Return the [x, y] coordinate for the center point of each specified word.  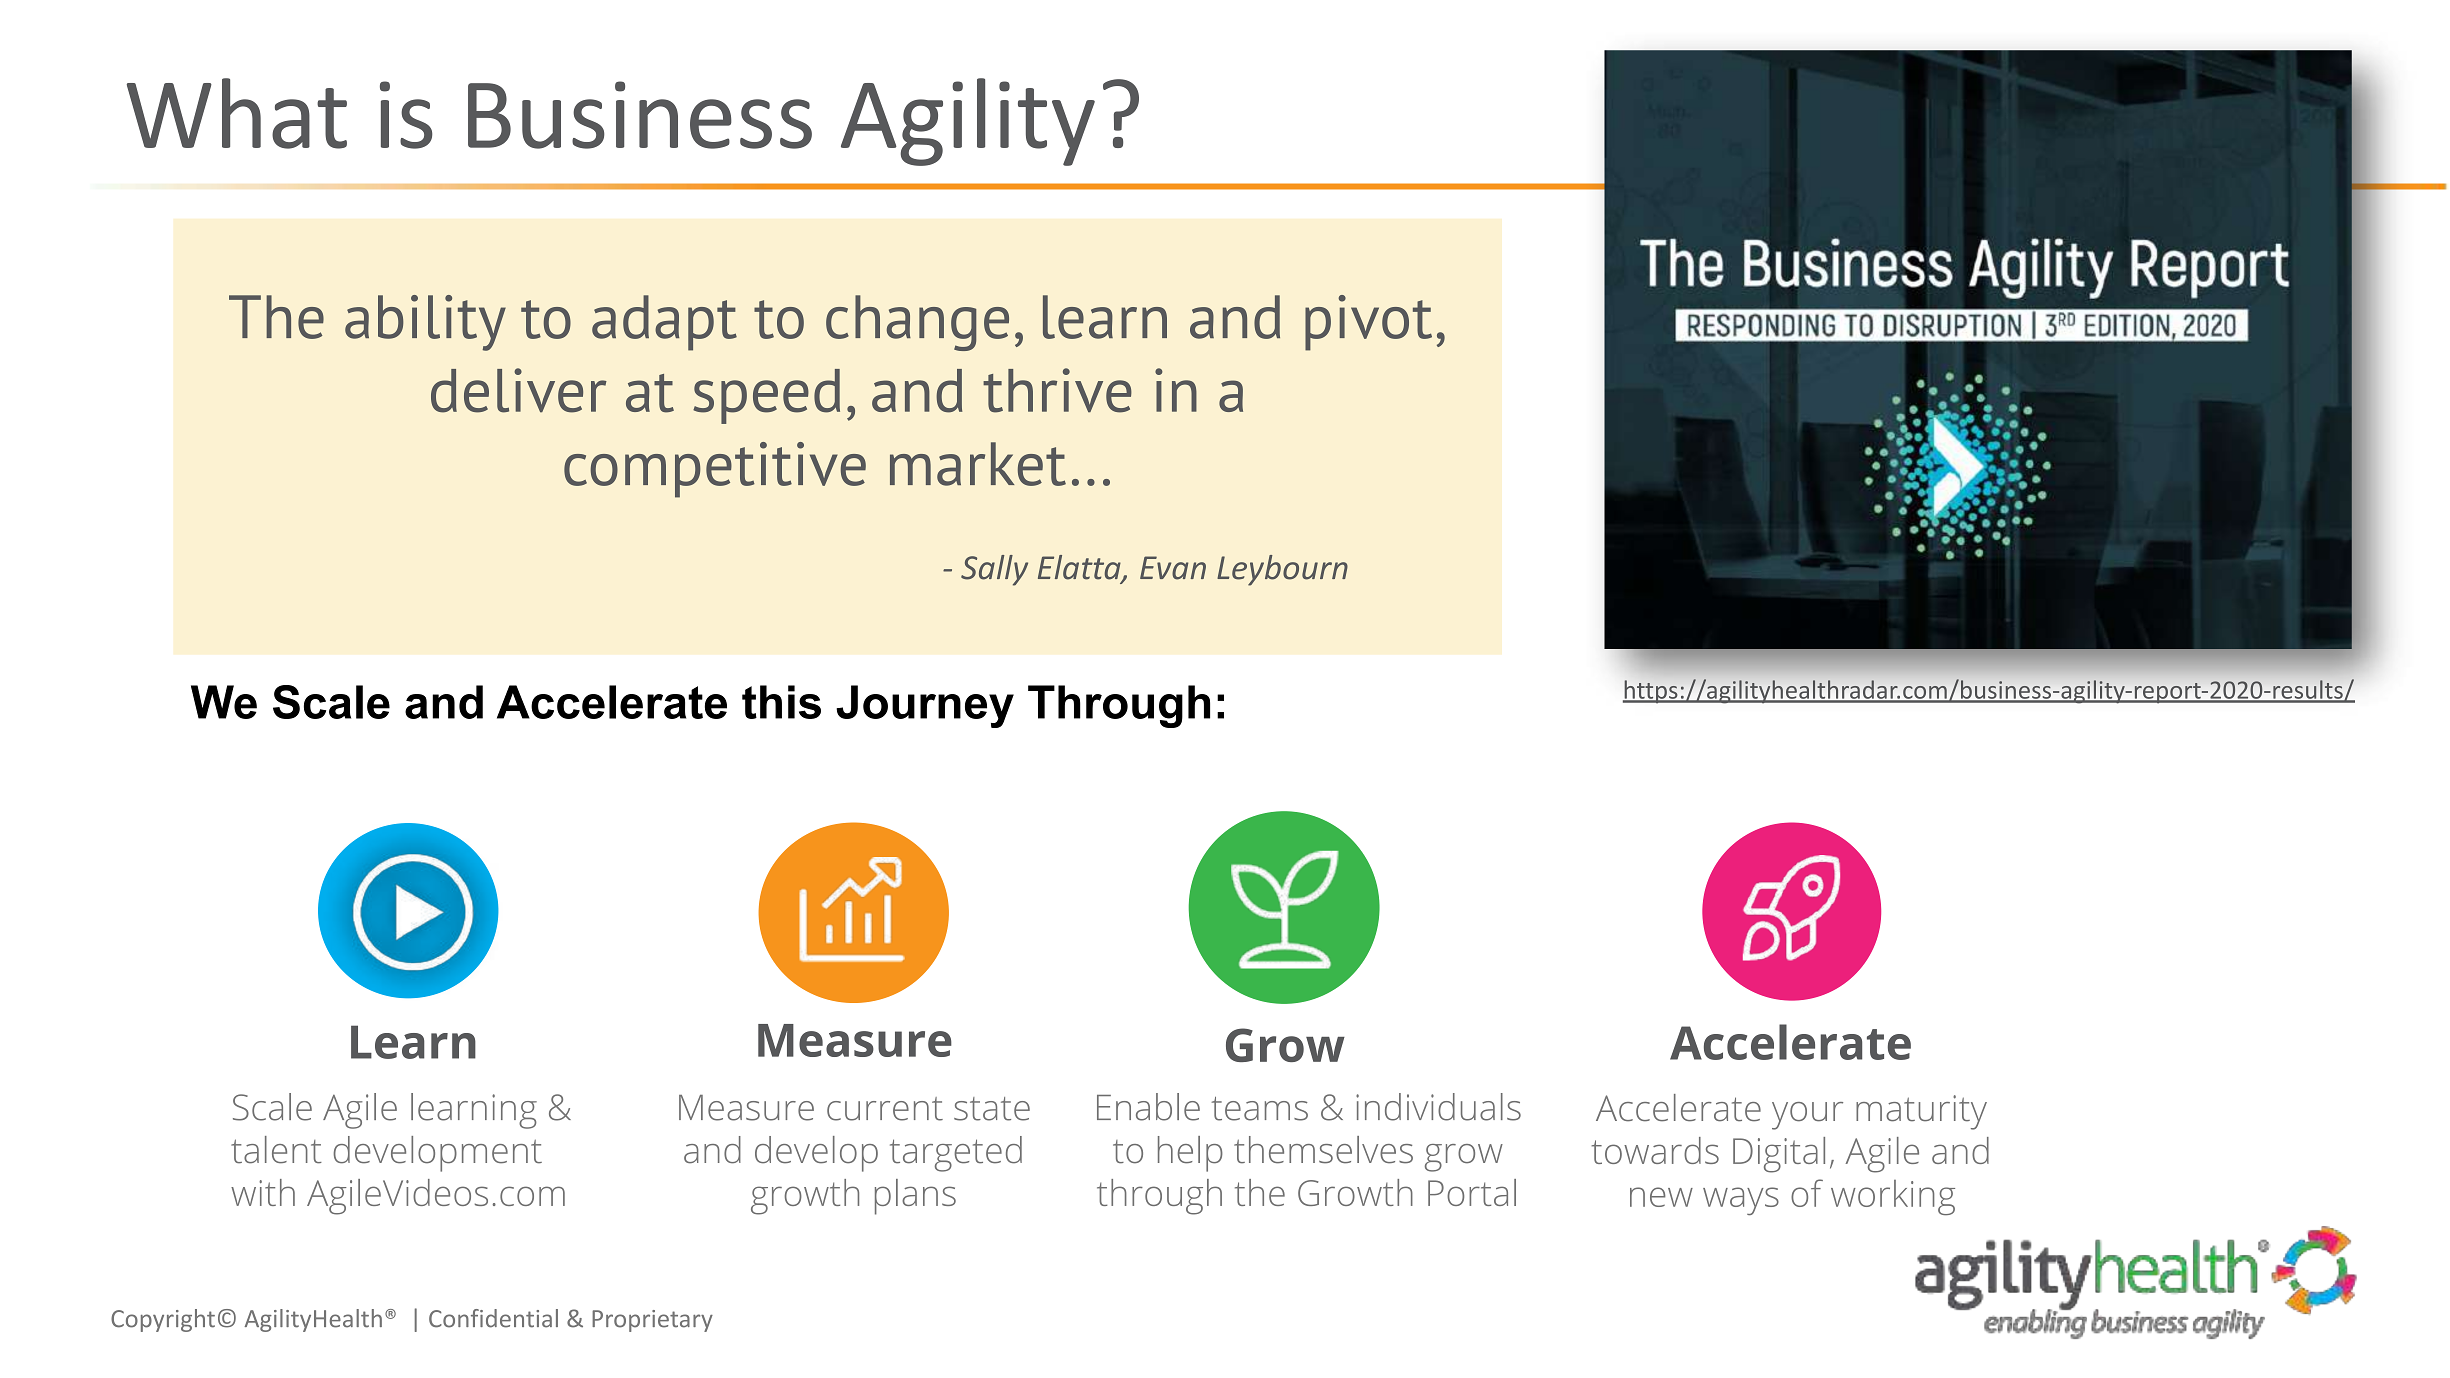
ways [1741, 1201]
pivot [1368, 323]
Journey [925, 706]
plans [915, 1197]
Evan [1173, 568]
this [781, 702]
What [237, 113]
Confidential [493, 1318]
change [917, 323]
